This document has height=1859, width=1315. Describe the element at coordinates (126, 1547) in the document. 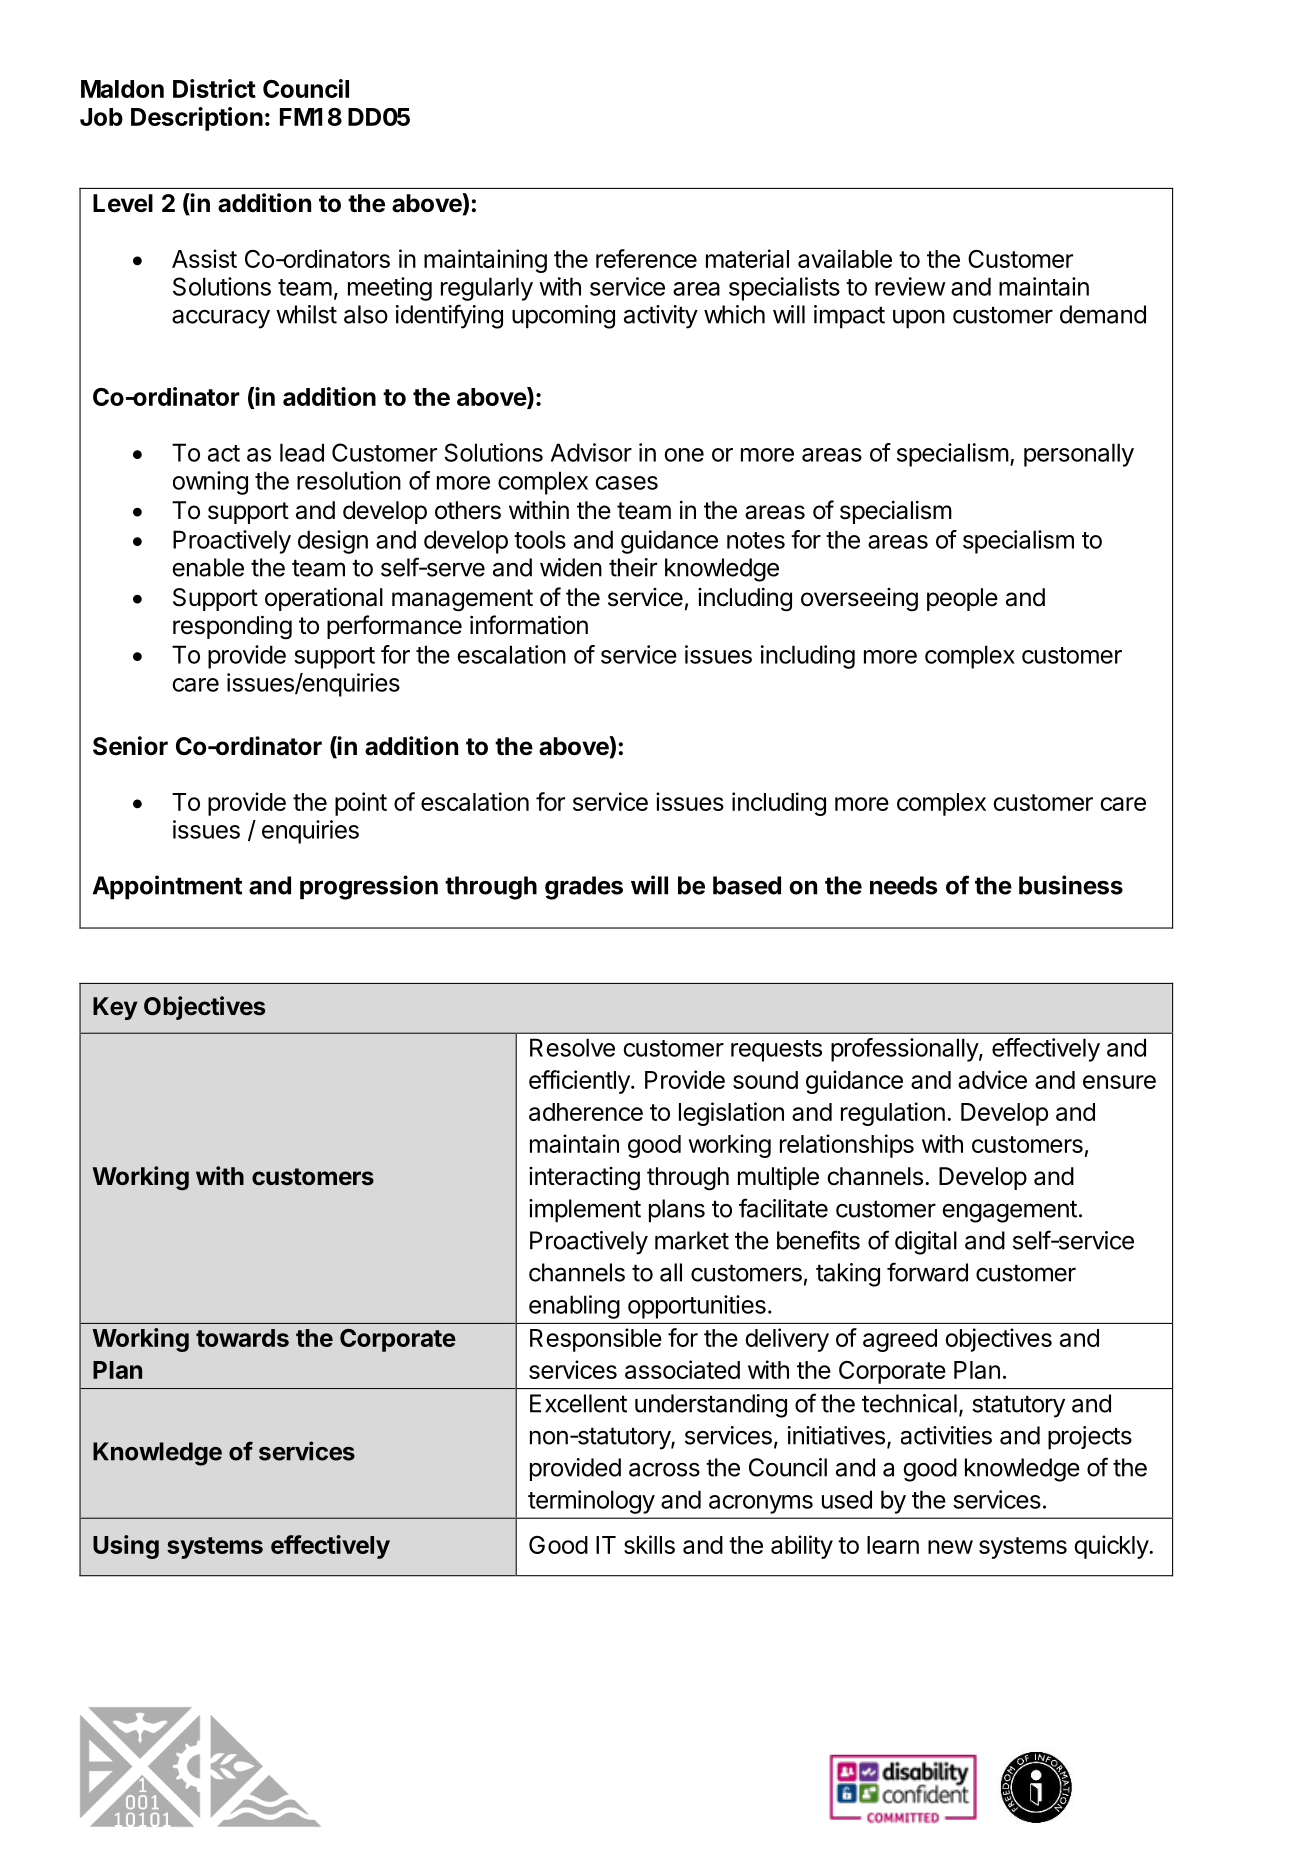

I see `Using` at that location.
